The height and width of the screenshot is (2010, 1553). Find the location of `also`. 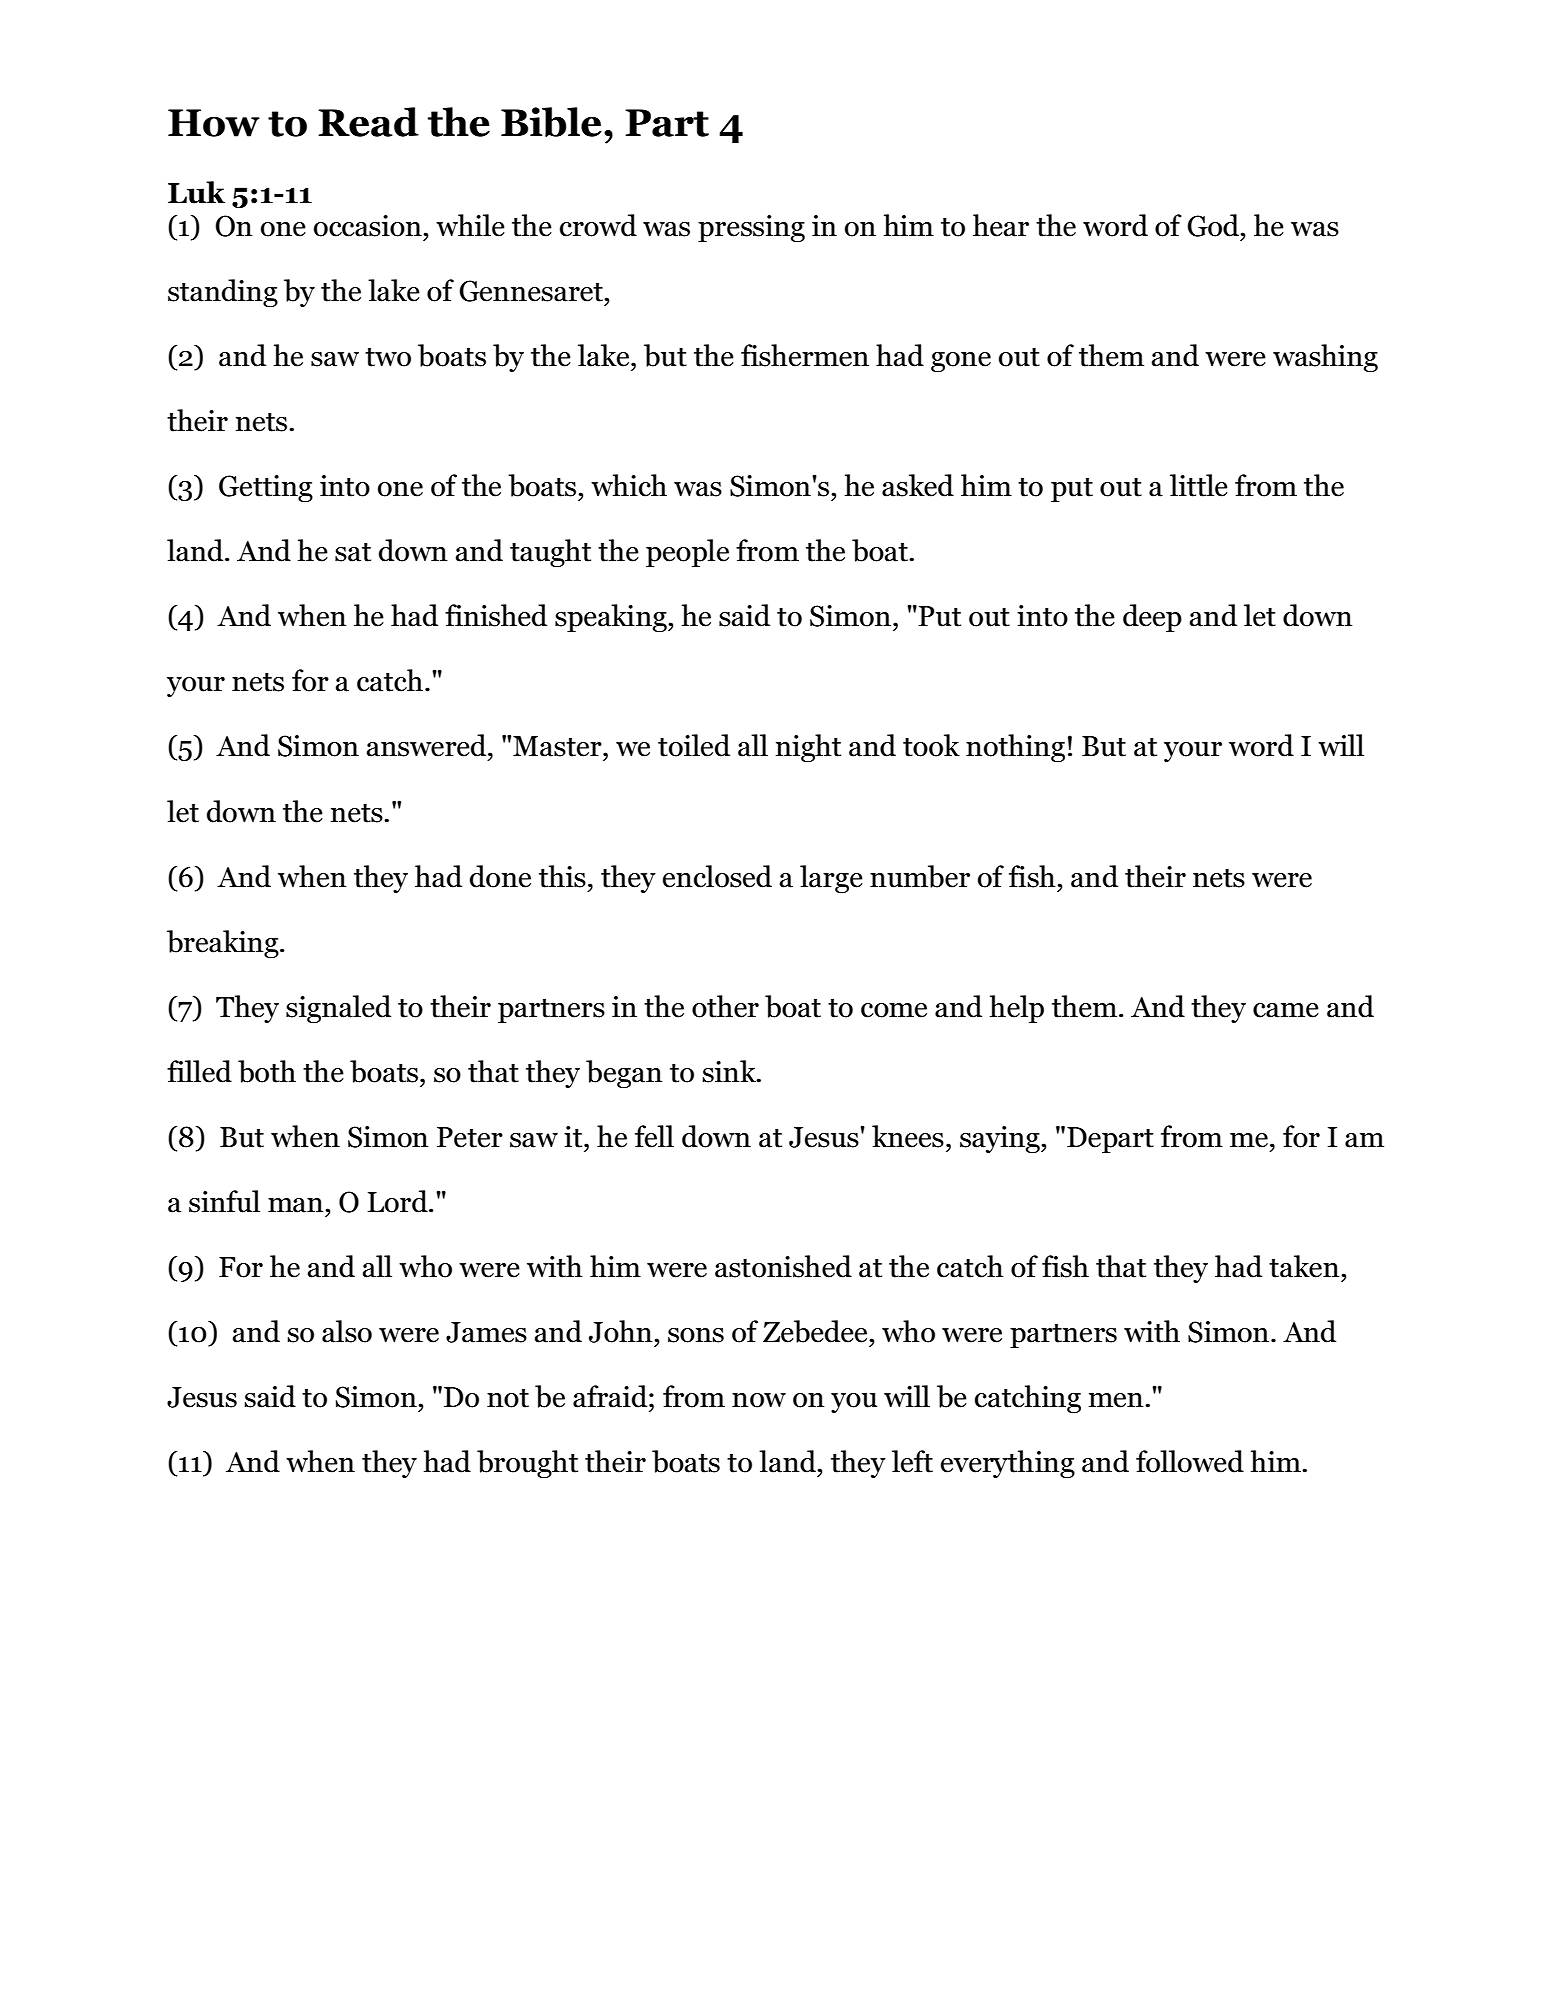

also is located at coordinates (347, 1331).
